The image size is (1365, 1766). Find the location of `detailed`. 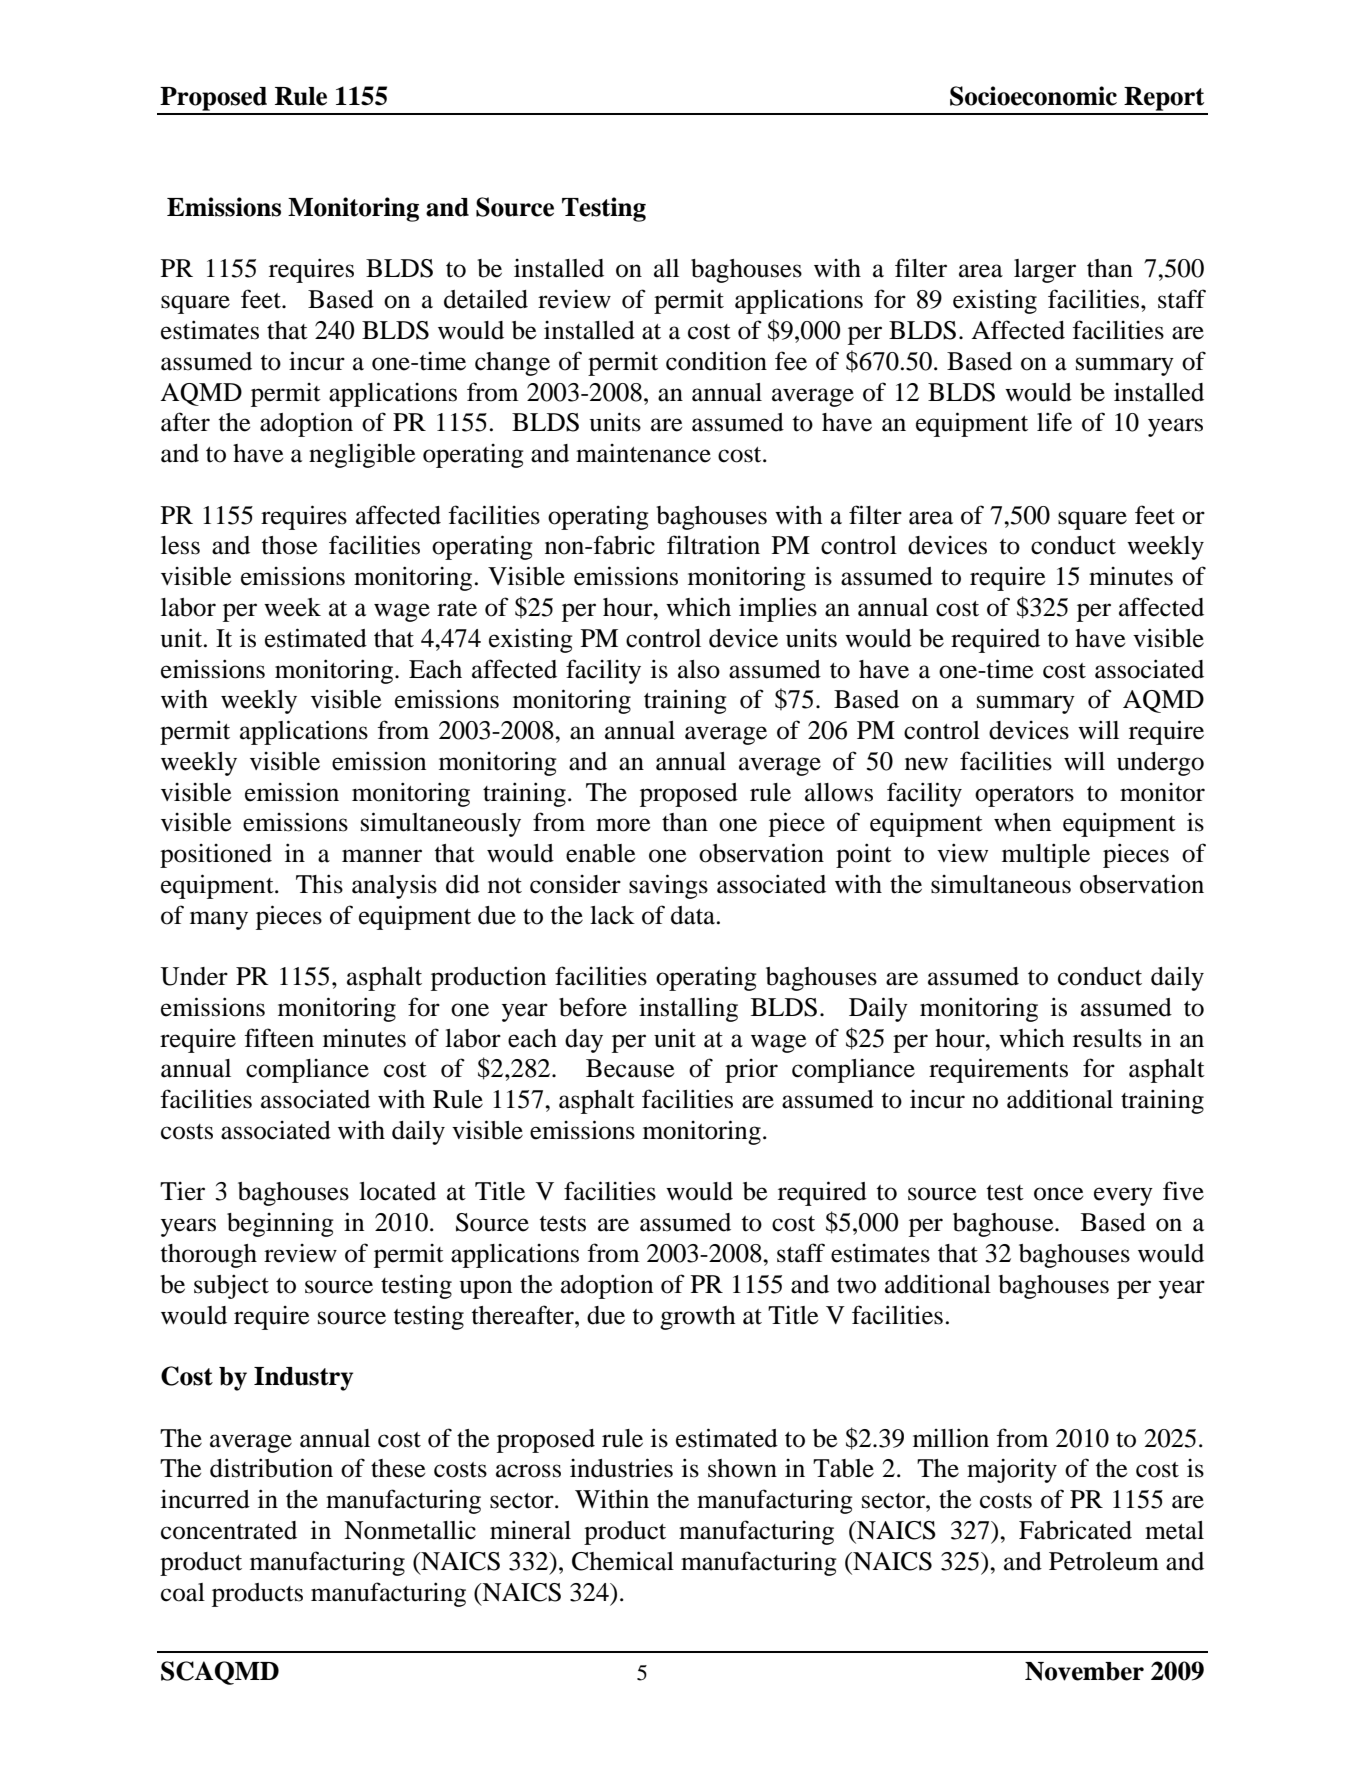

detailed is located at coordinates (486, 299).
